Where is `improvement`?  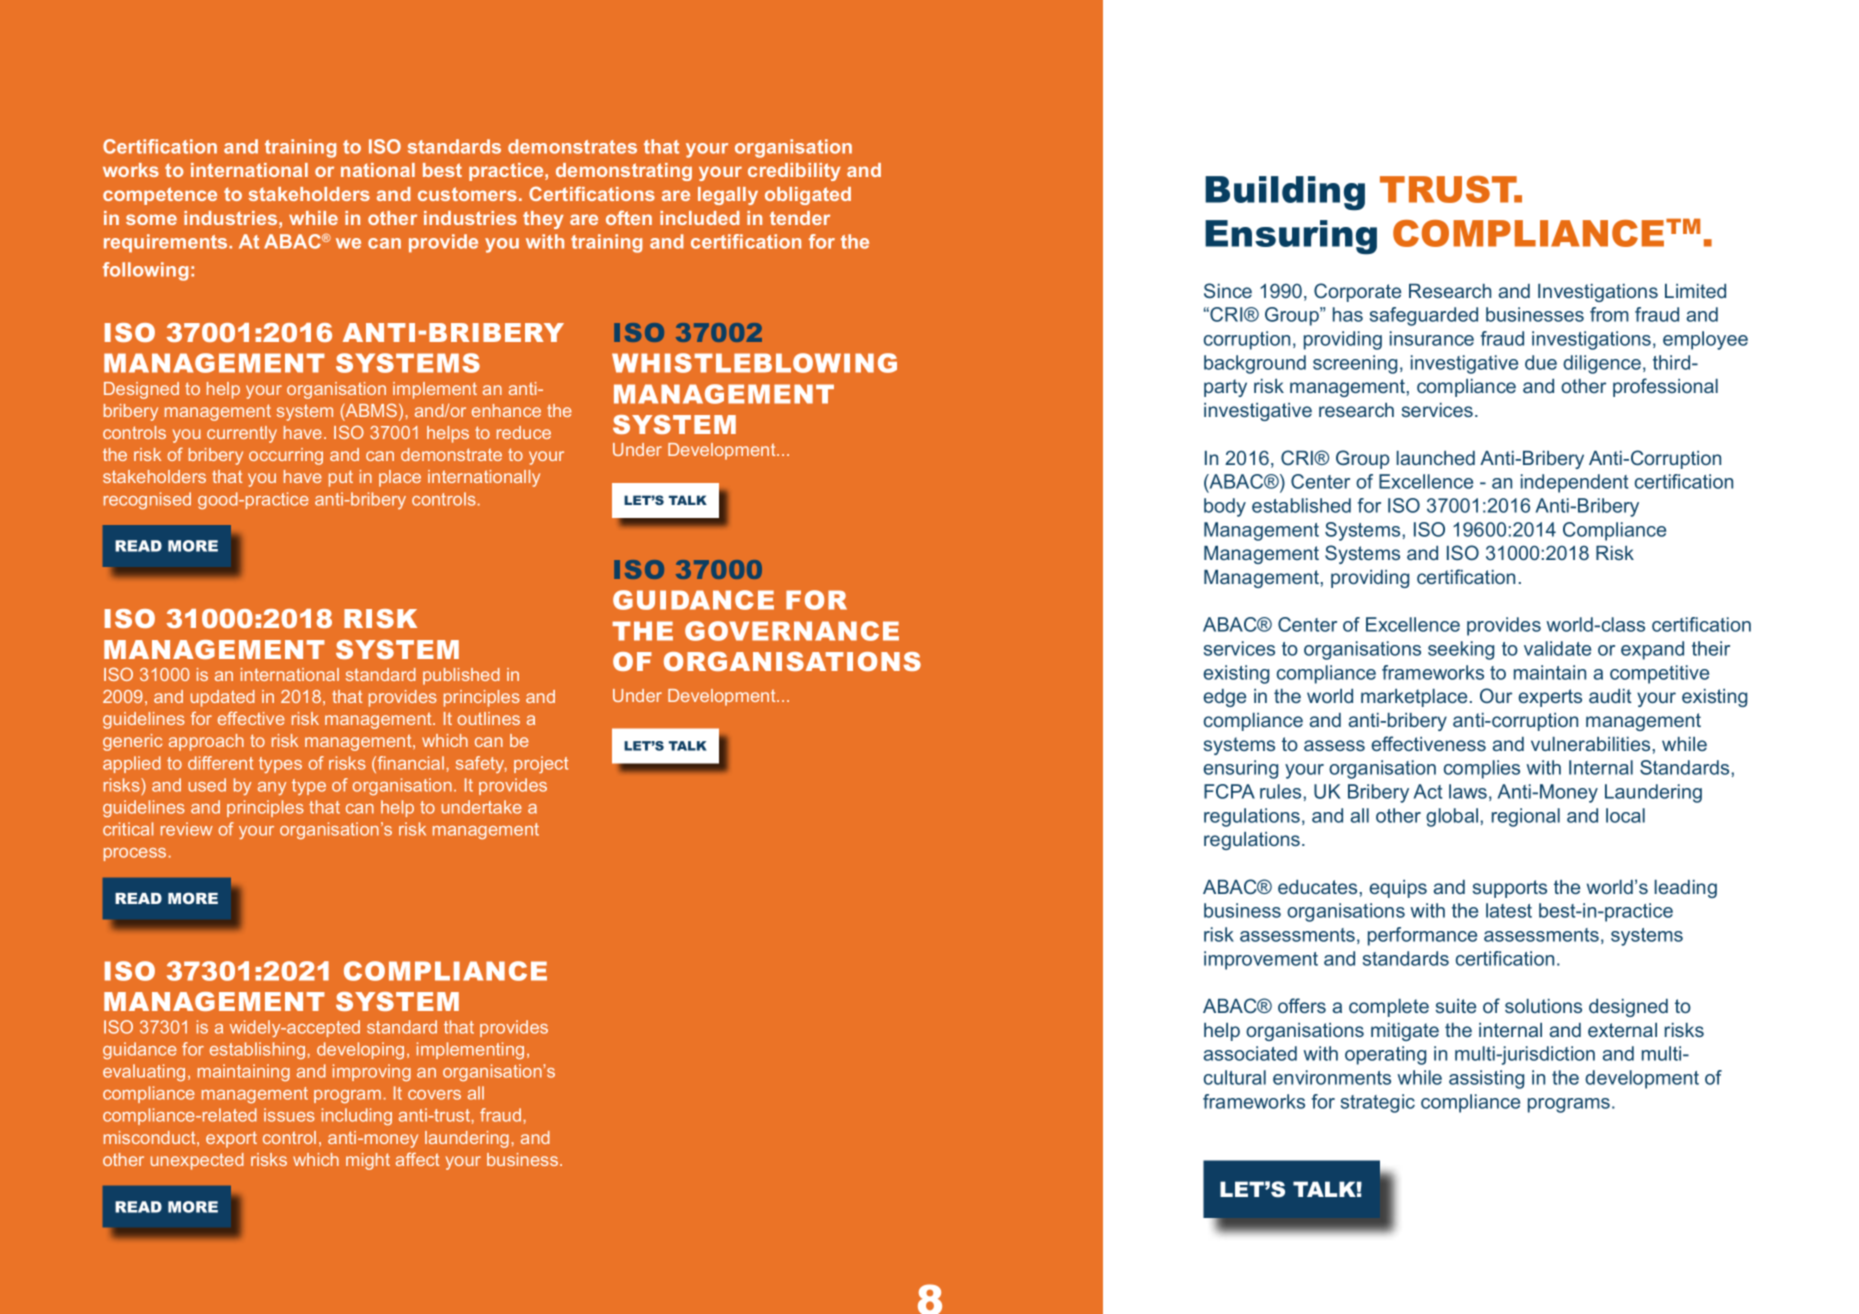
improvement is located at coordinates (1261, 960).
